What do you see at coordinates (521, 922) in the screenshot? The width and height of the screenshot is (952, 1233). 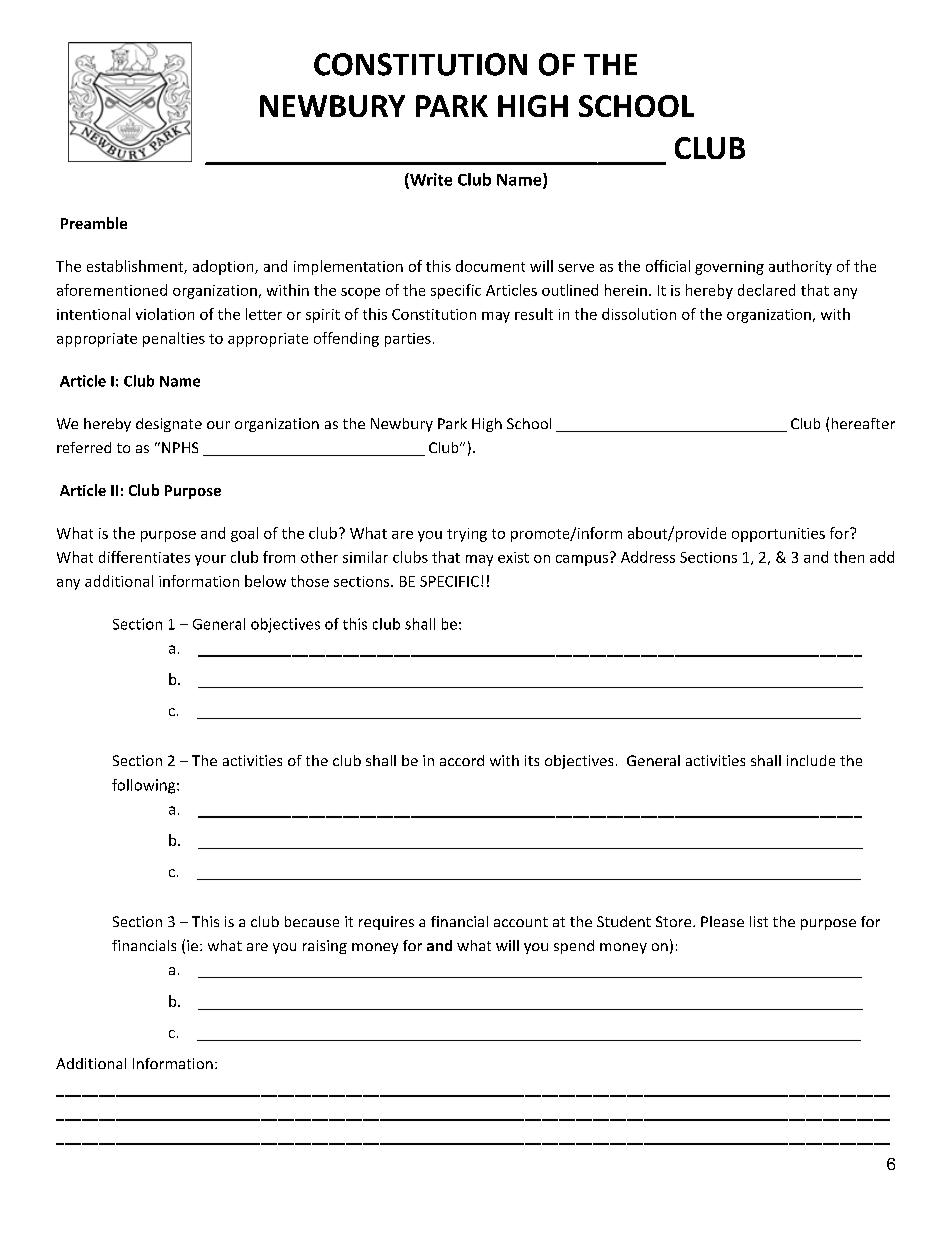 I see `account` at bounding box center [521, 922].
